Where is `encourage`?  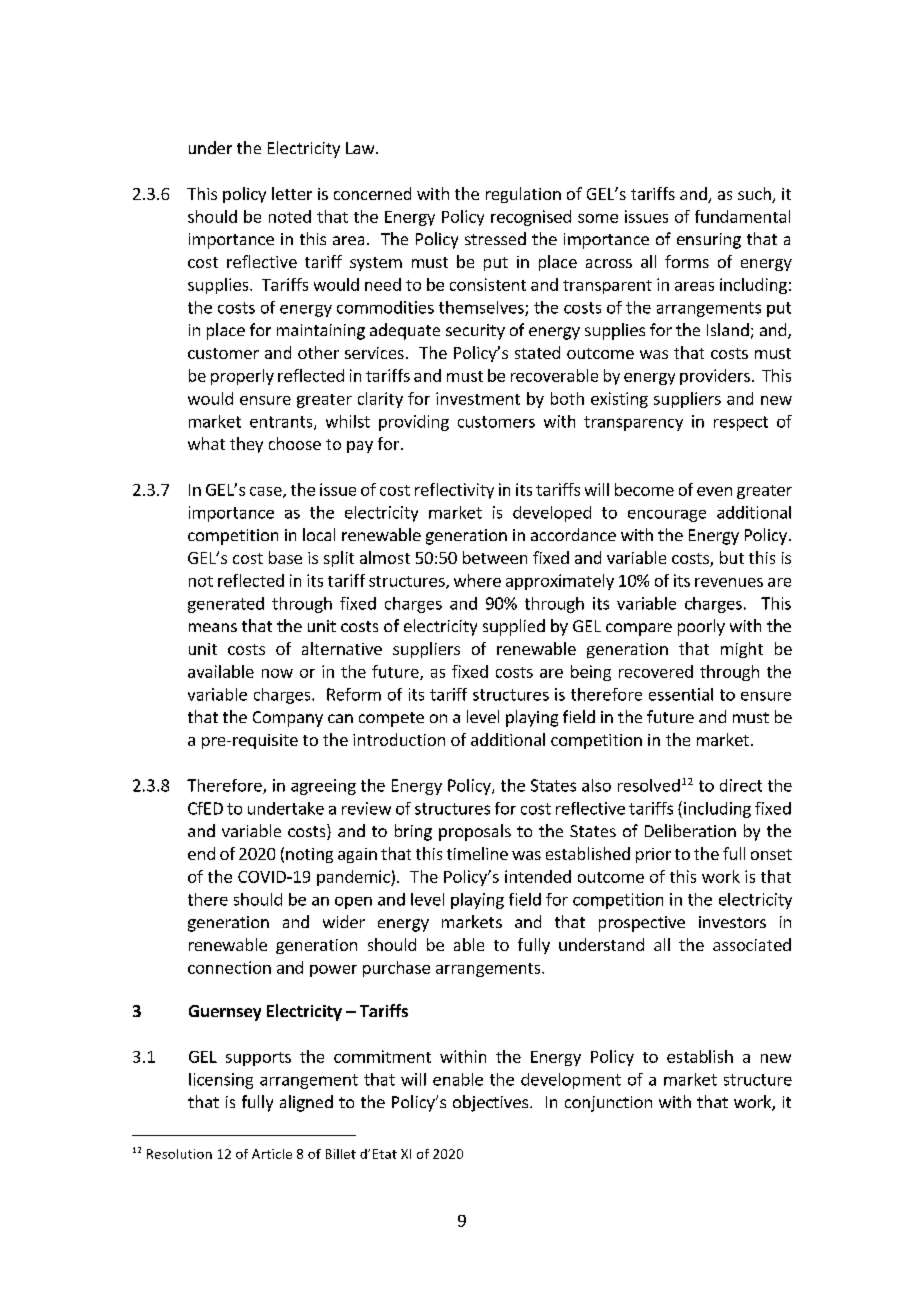
encourage is located at coordinates (667, 516).
